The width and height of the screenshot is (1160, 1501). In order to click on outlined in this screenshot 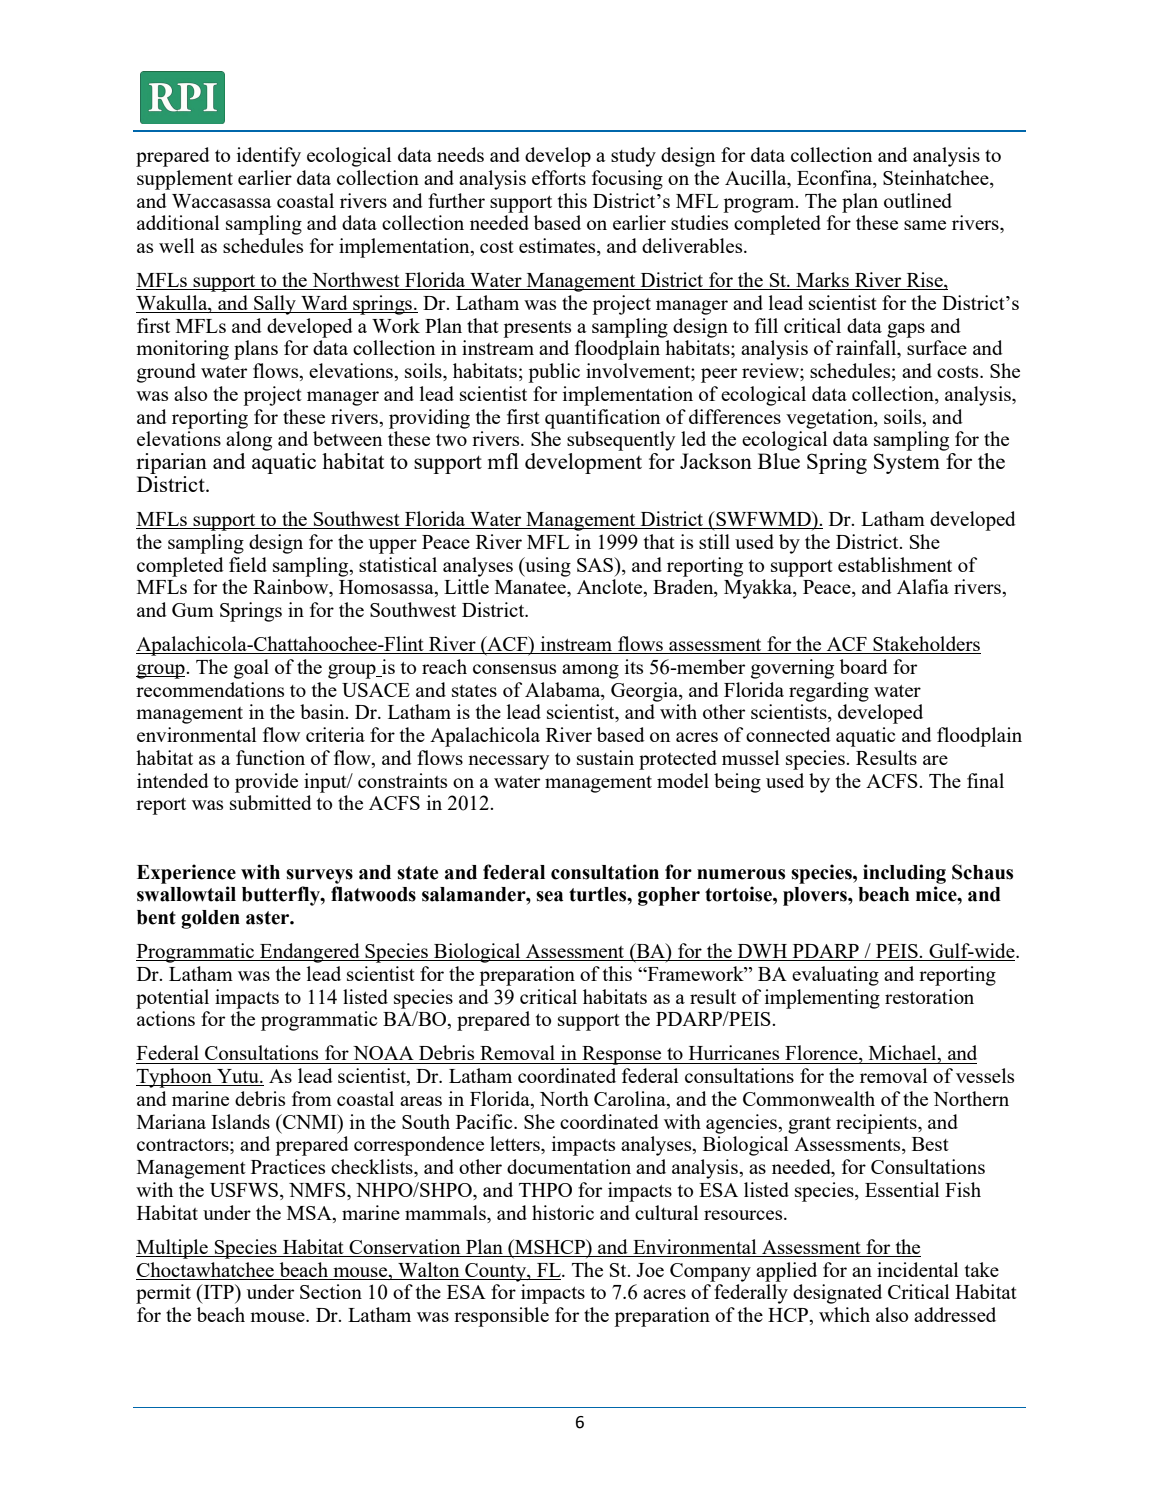, I will do `click(918, 200)`.
